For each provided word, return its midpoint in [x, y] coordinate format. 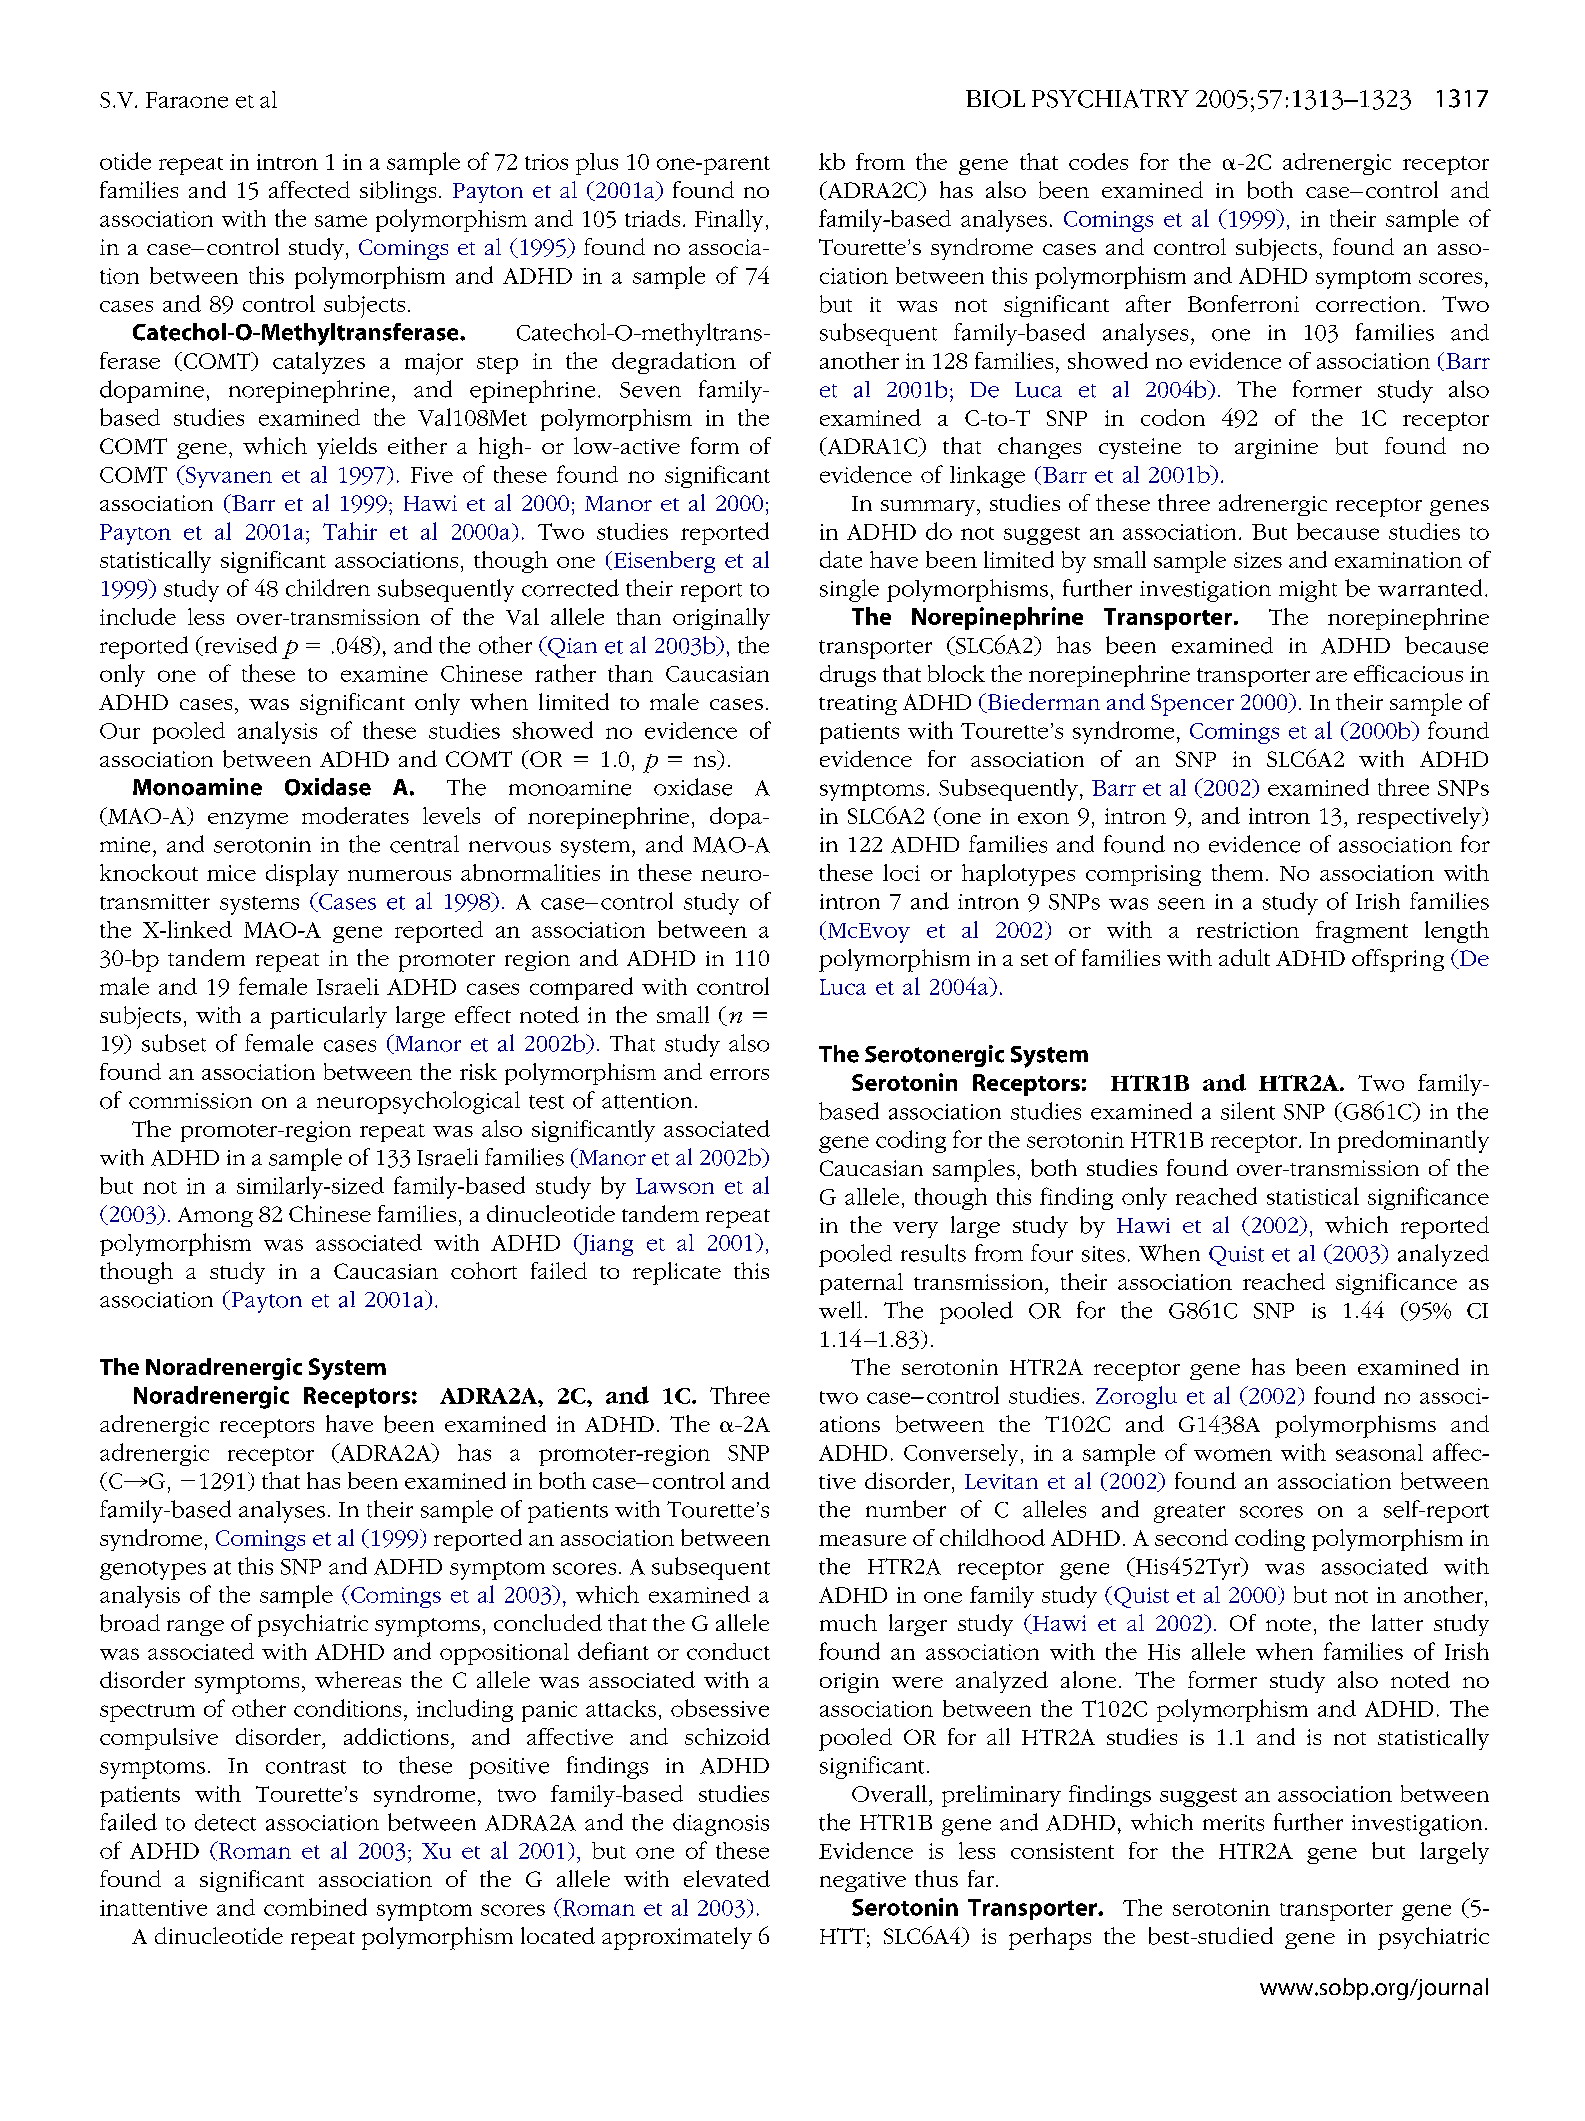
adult [1244, 957]
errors [739, 1074]
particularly [328, 1017]
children [328, 588]
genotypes [153, 1570]
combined [315, 1907]
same [341, 221]
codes [1098, 161]
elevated [727, 1878]
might [1308, 591]
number [906, 1509]
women [1233, 1455]
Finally [729, 220]
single [849, 590]
